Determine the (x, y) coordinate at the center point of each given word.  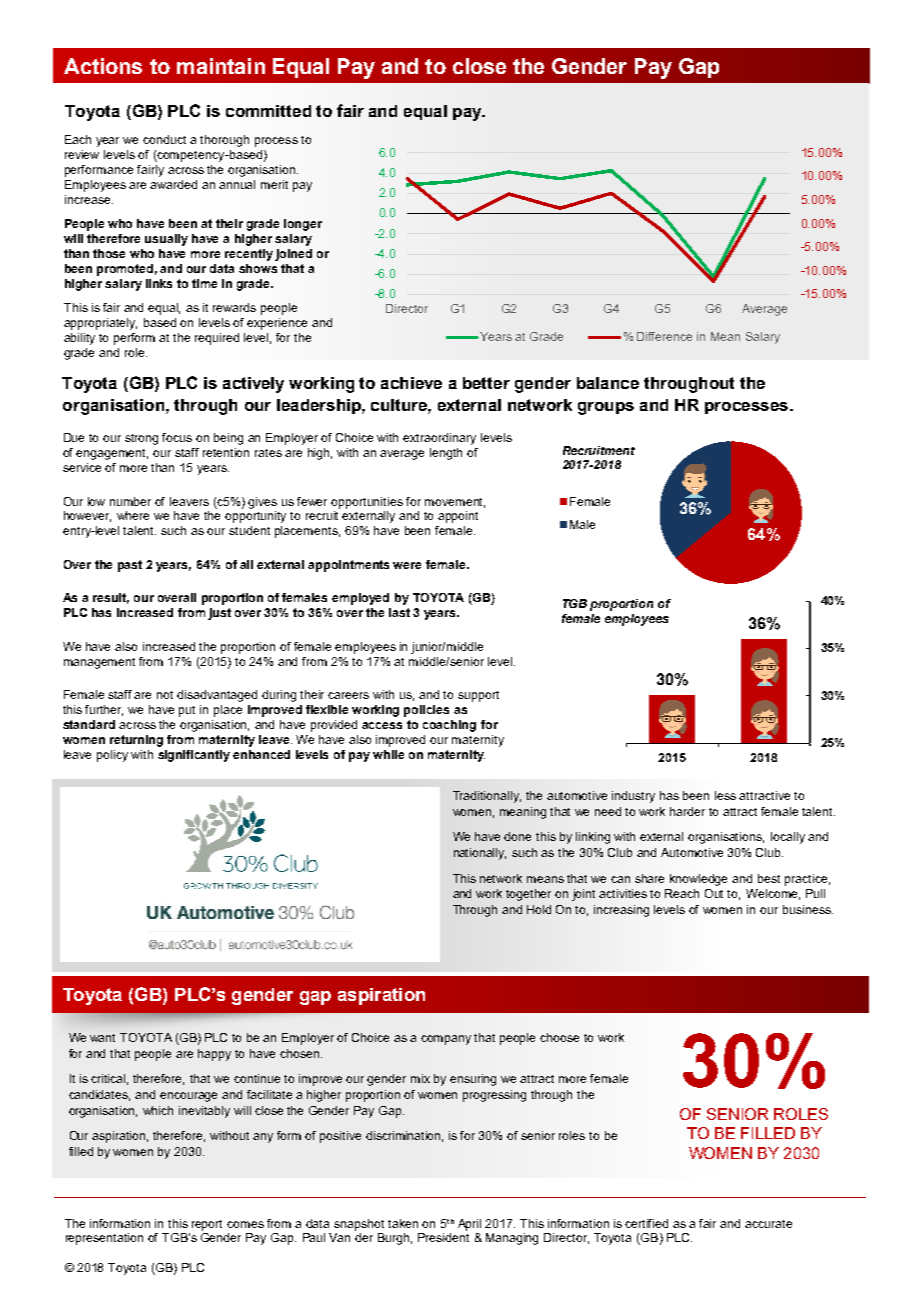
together (528, 895)
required (217, 339)
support (478, 696)
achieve (411, 383)
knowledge (698, 880)
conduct (164, 139)
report (207, 1225)
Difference (664, 336)
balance (608, 383)
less (725, 795)
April (469, 1225)
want (102, 1038)
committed (268, 111)
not (165, 695)
